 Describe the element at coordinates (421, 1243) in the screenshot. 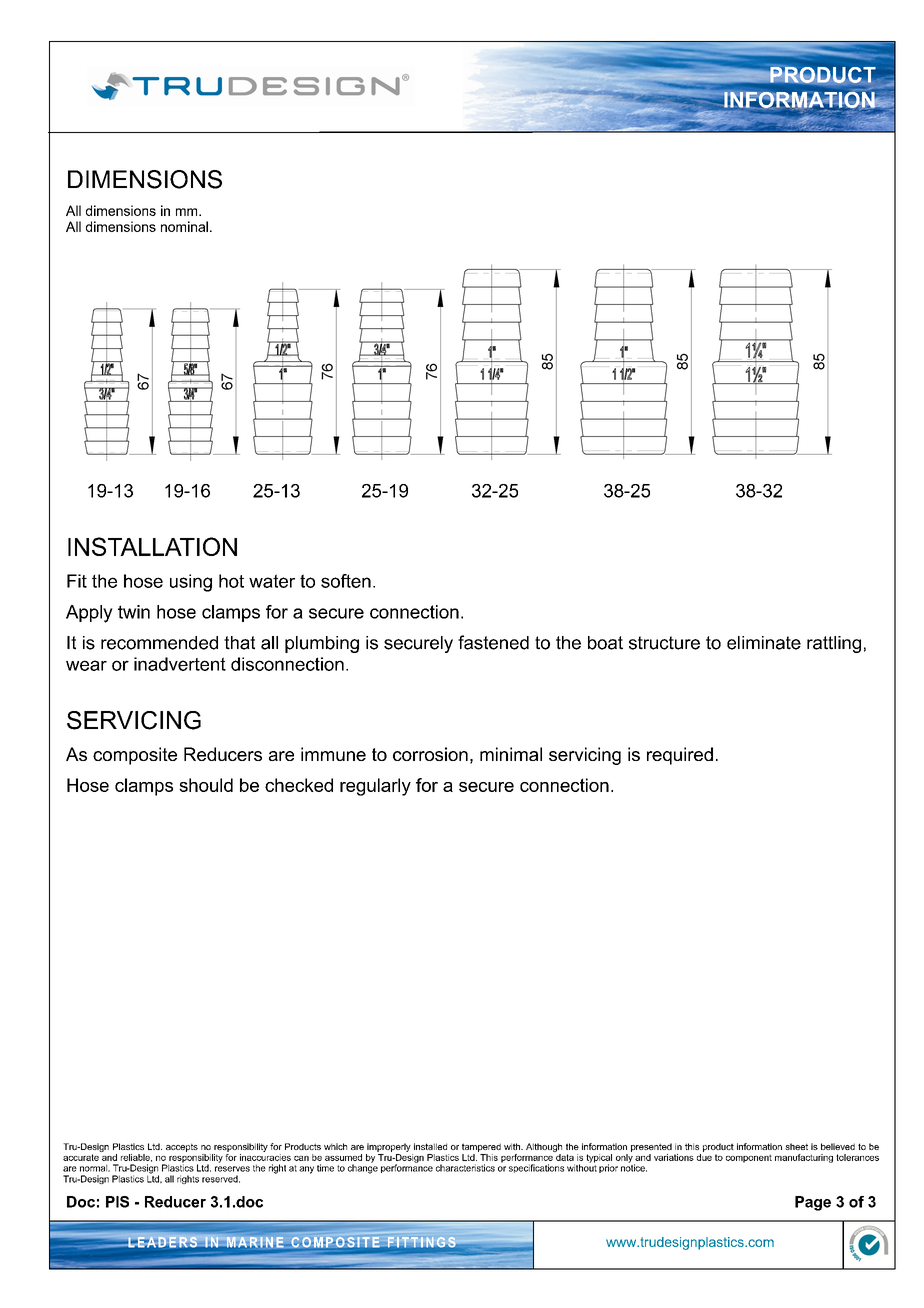

I see `FITTINGS` at that location.
